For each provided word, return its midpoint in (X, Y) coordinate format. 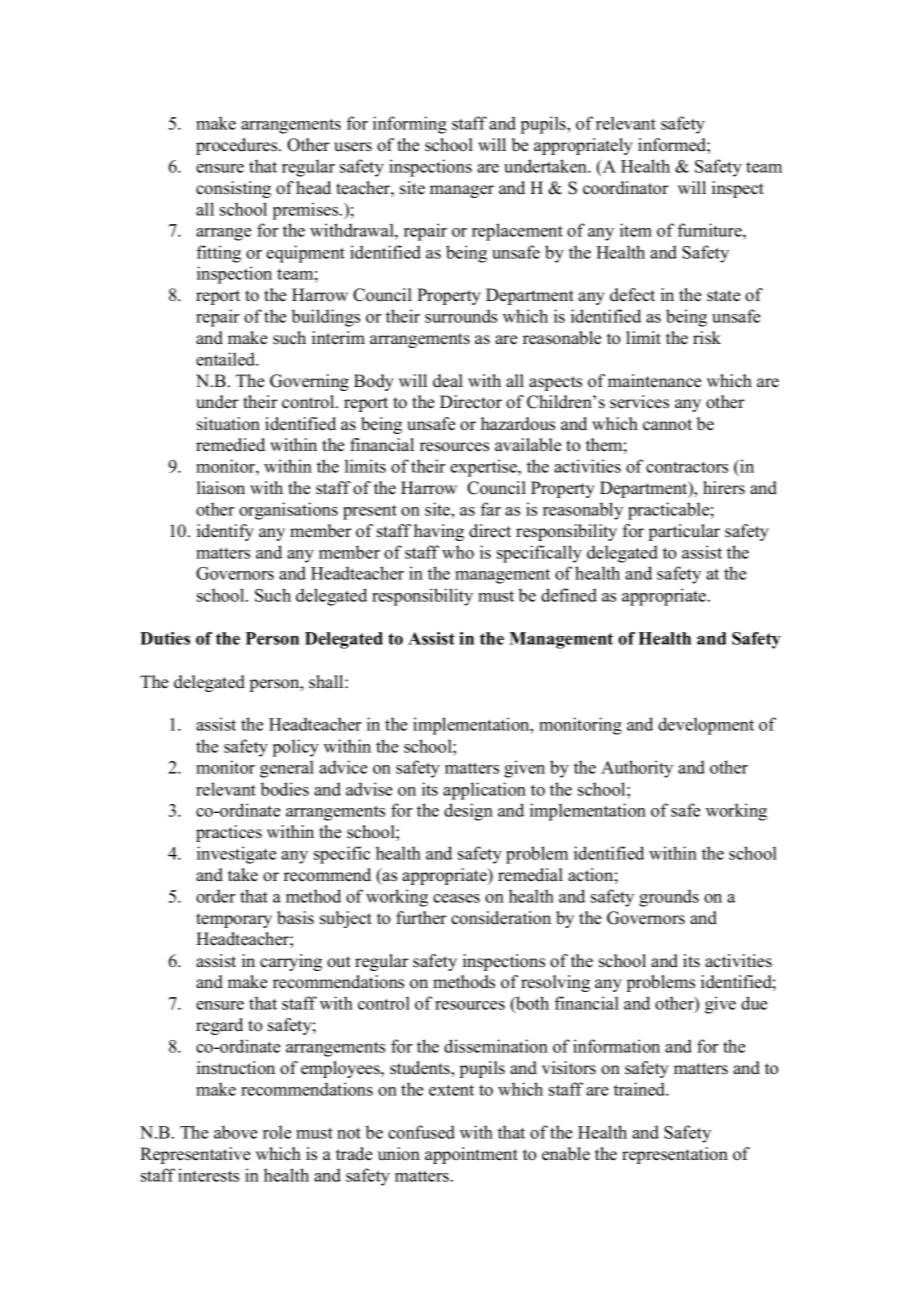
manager (462, 191)
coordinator (626, 188)
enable (566, 1154)
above (235, 1132)
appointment (471, 1155)
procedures (238, 146)
